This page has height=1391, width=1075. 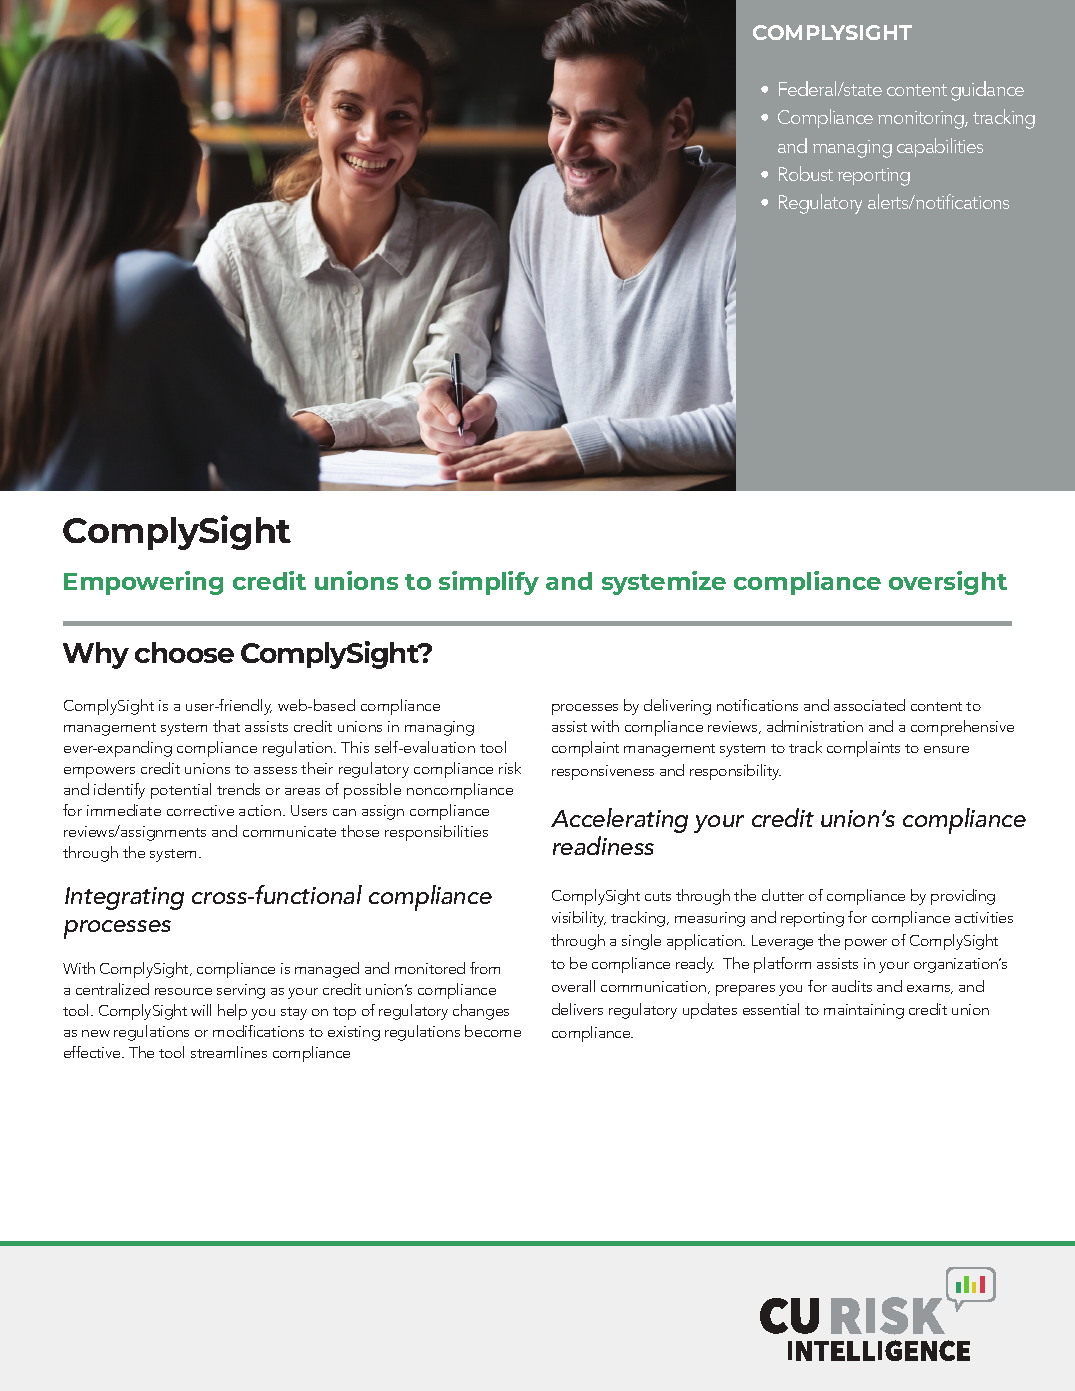 What do you see at coordinates (940, 147) in the page?
I see `capabilities` at bounding box center [940, 147].
